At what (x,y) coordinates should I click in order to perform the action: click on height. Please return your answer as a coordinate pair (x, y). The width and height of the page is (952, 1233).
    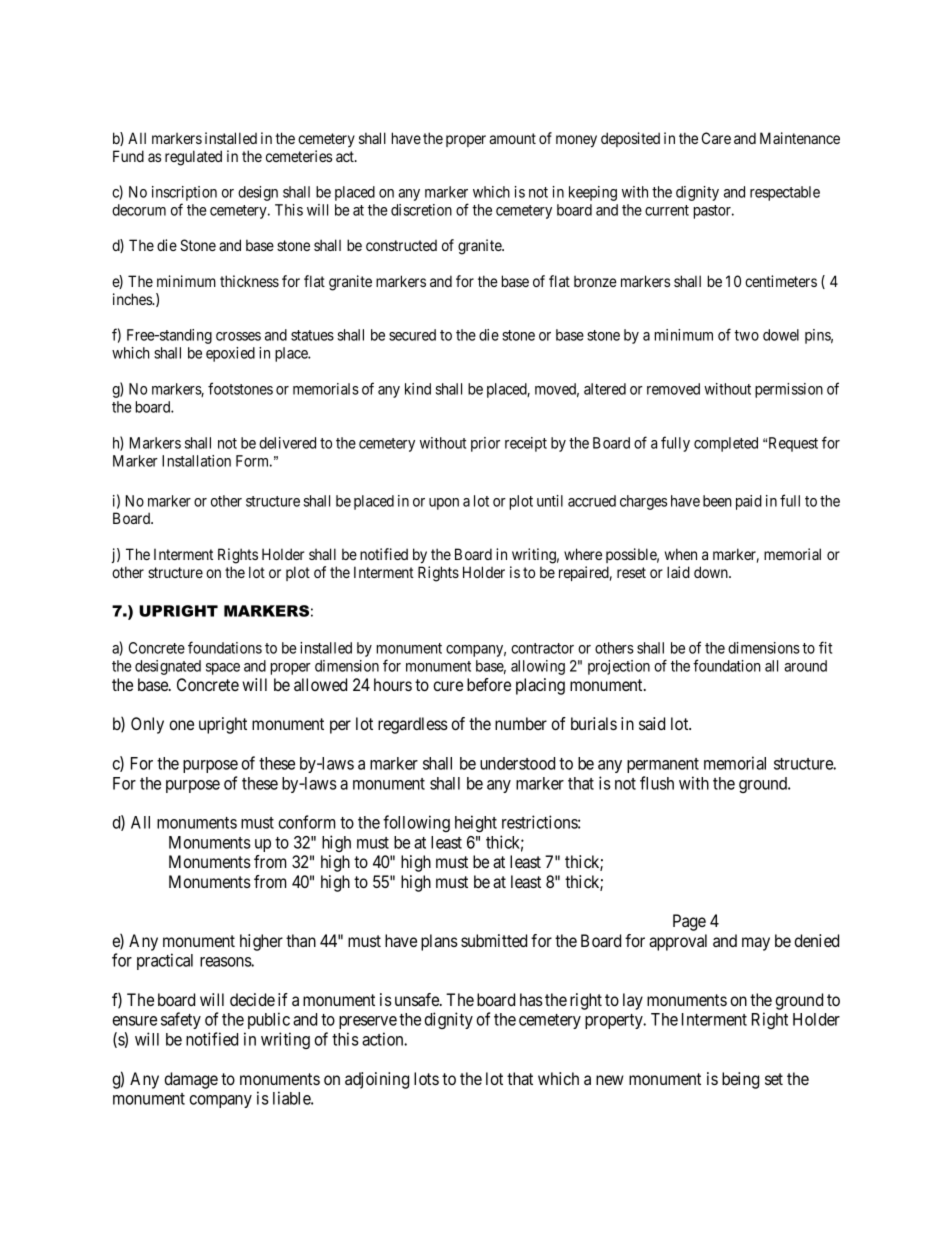
    Looking at the image, I should click on (476, 823).
